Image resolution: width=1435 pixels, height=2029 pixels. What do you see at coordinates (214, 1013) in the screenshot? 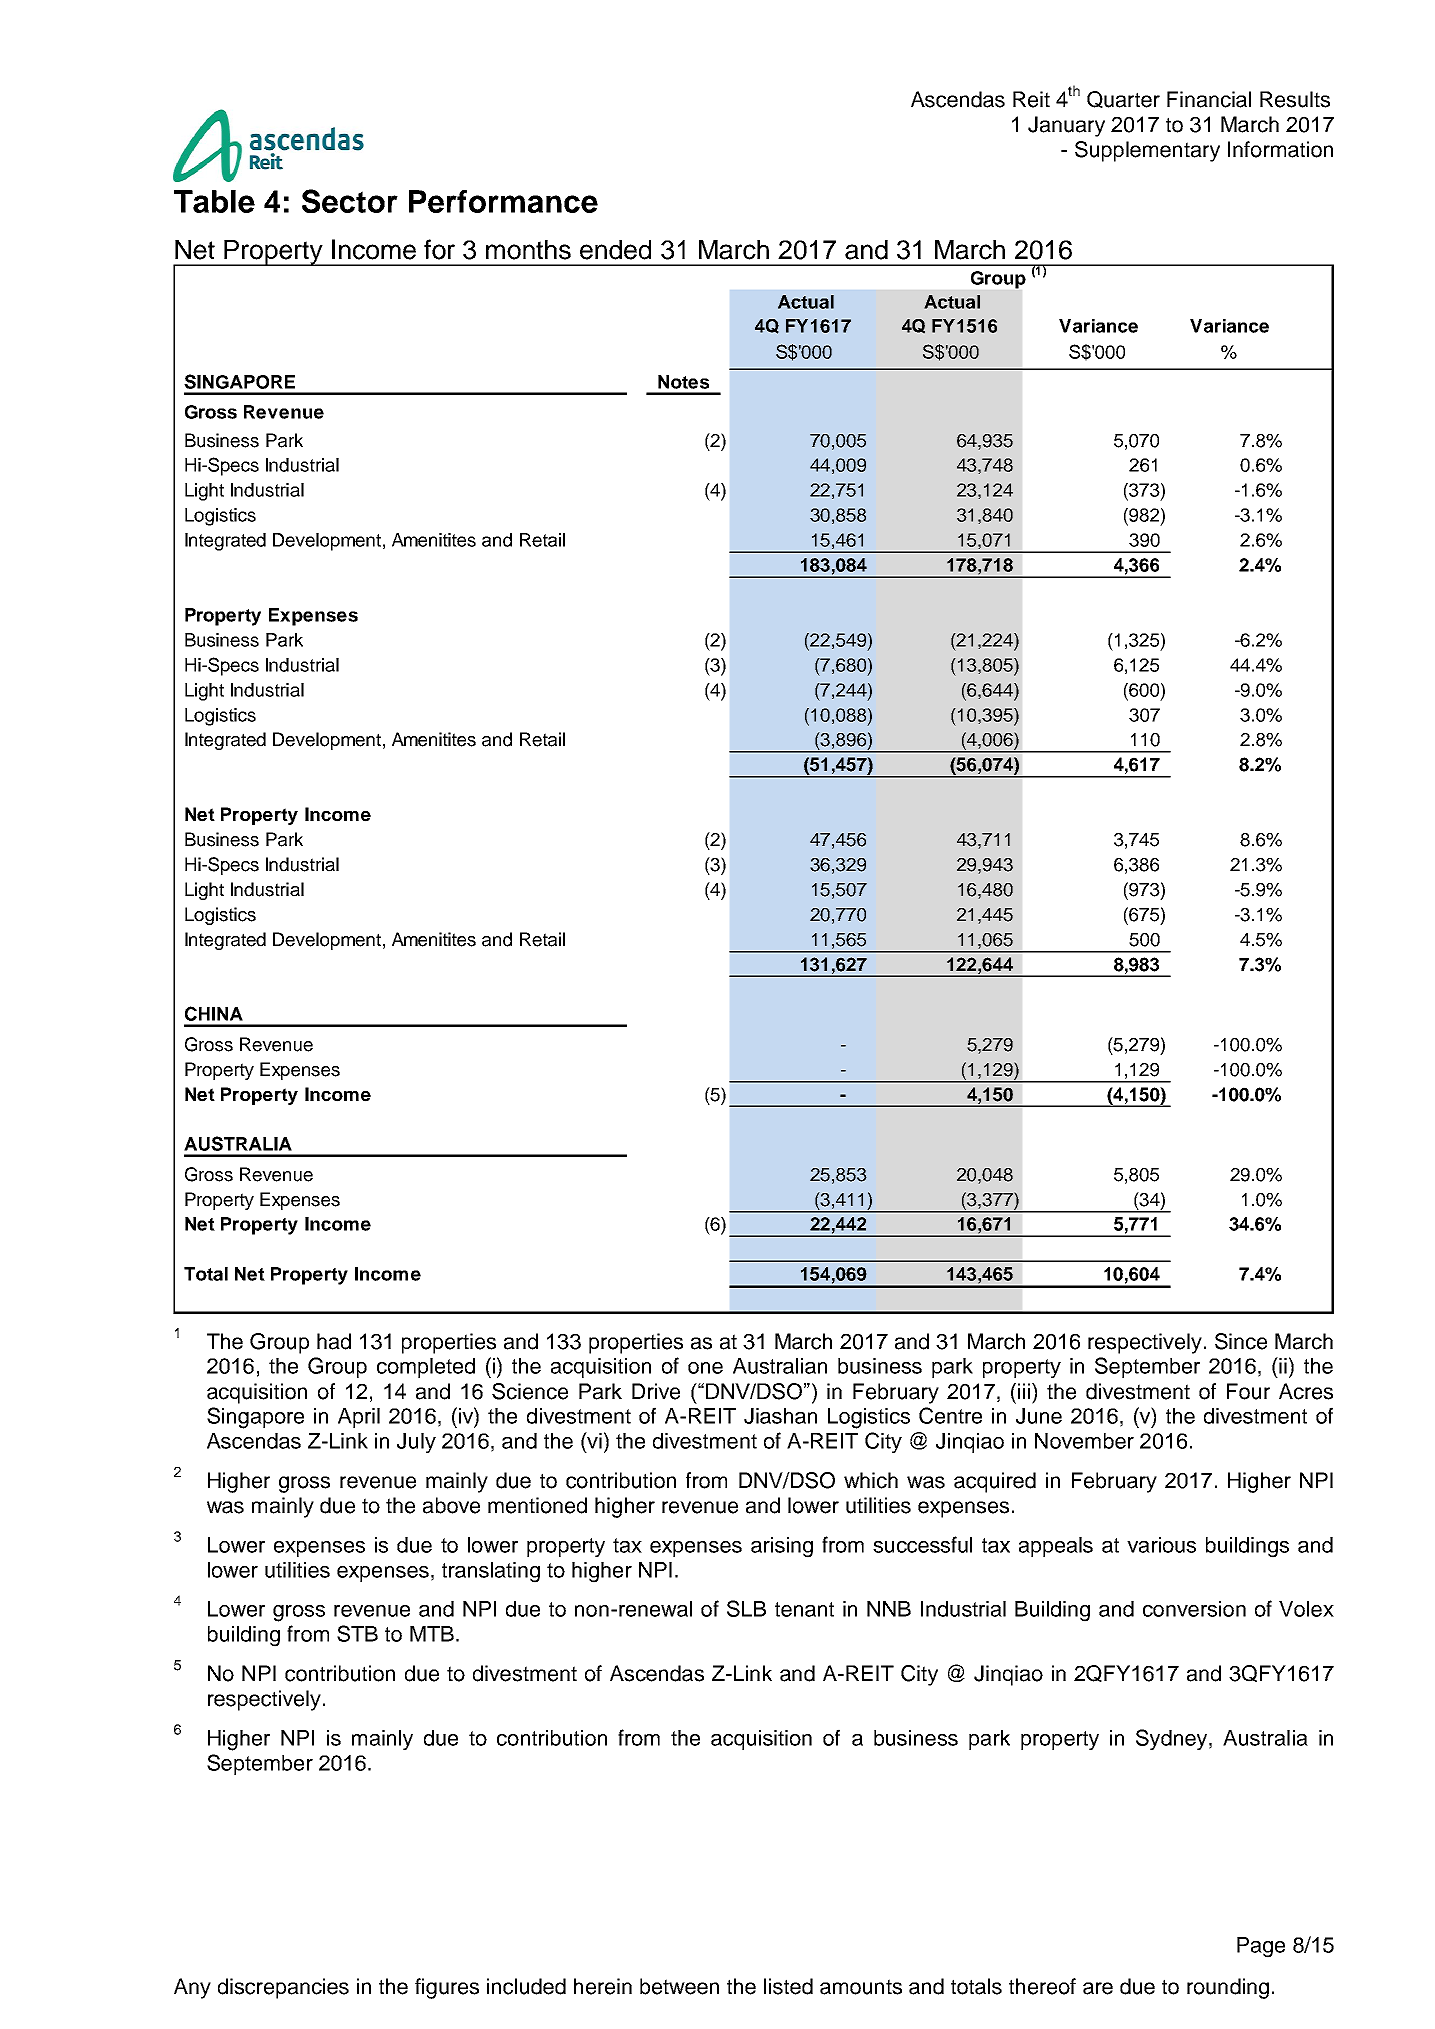
I see `CHINA` at bounding box center [214, 1013].
